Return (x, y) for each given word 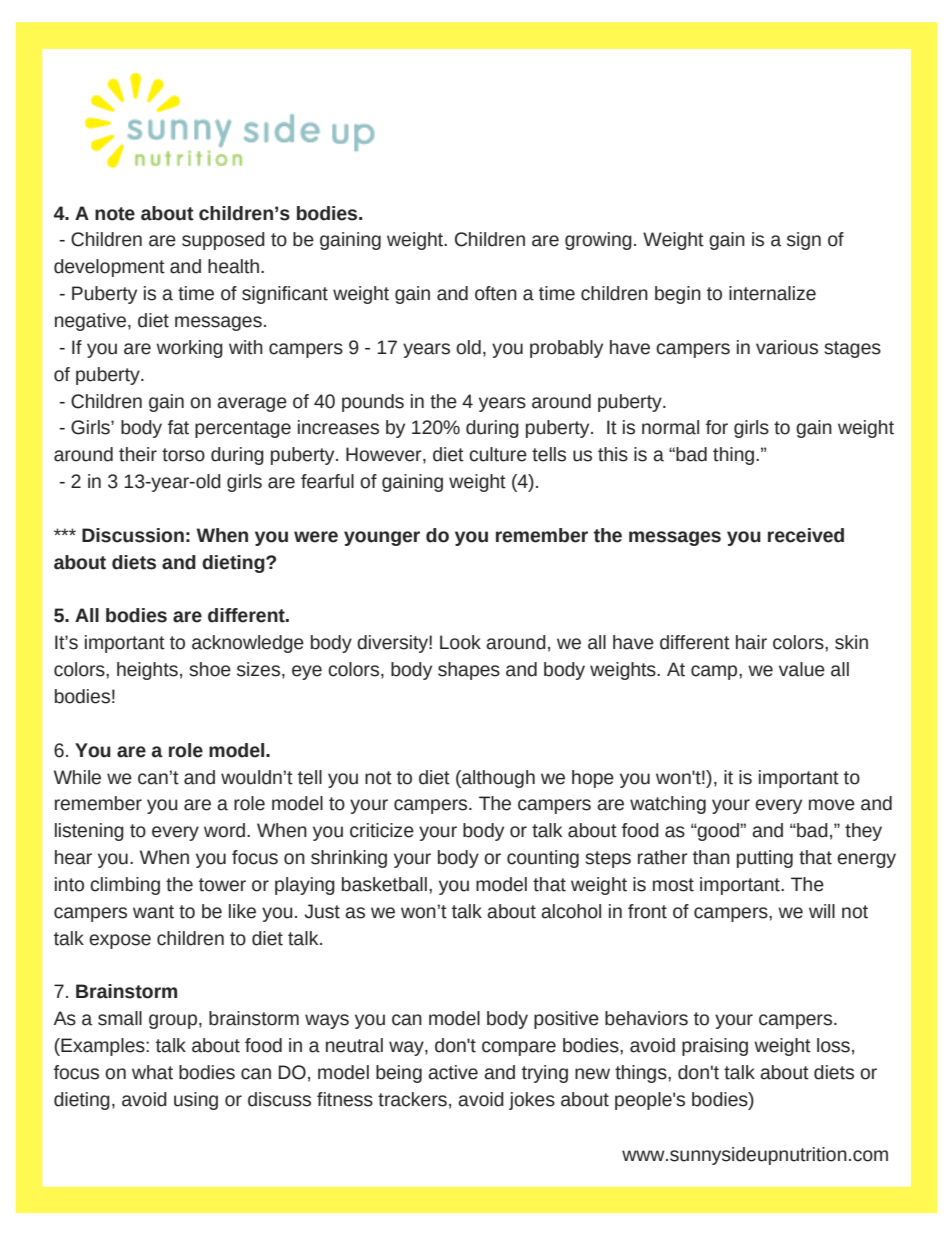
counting (543, 859)
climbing (125, 886)
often (496, 293)
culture (498, 454)
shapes (469, 671)
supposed (223, 241)
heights (147, 671)
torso (183, 455)
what (152, 1072)
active (453, 1072)
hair (751, 642)
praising (715, 1047)
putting (765, 859)
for (717, 427)
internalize (772, 293)
